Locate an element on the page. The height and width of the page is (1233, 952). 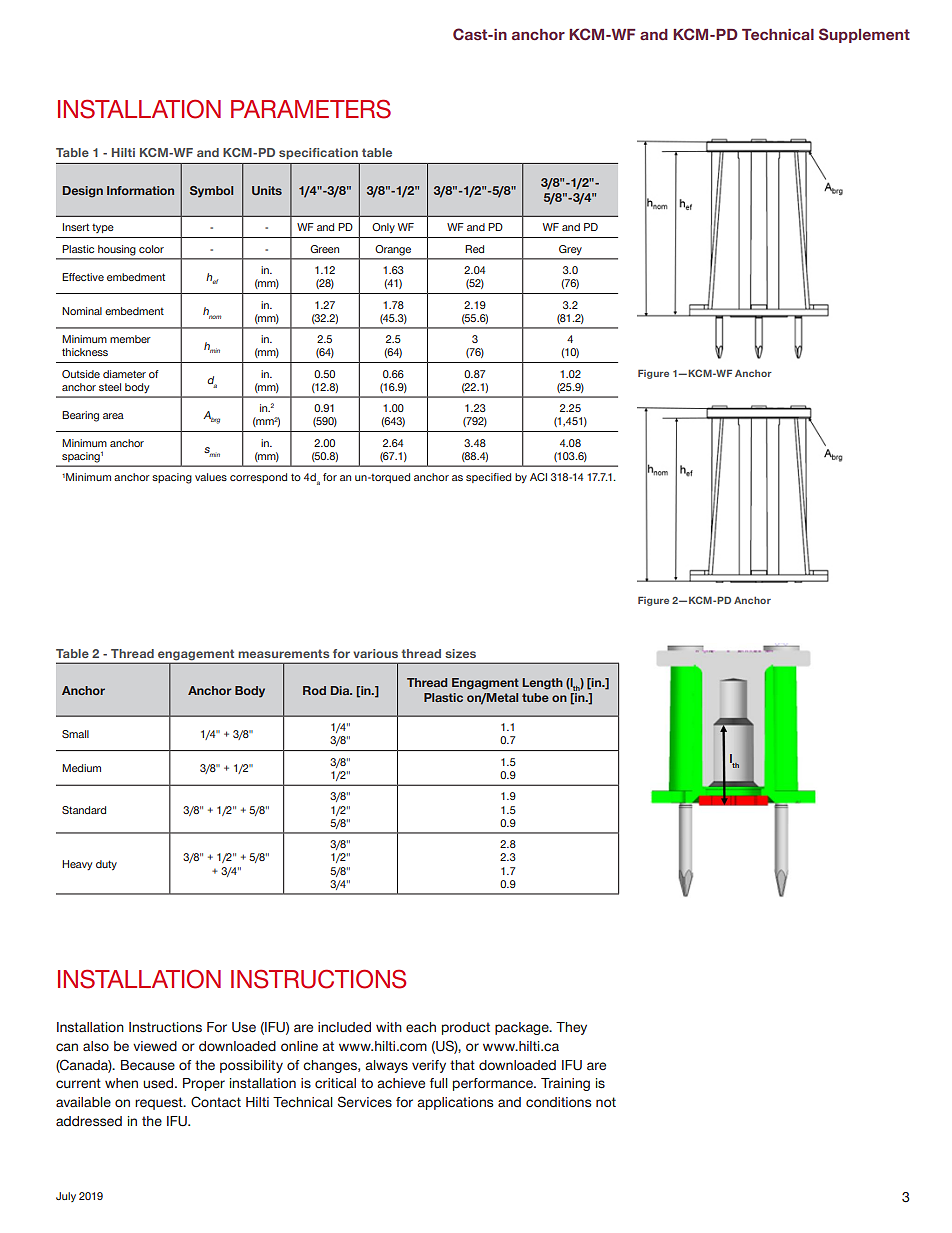
area is located at coordinates (113, 416).
